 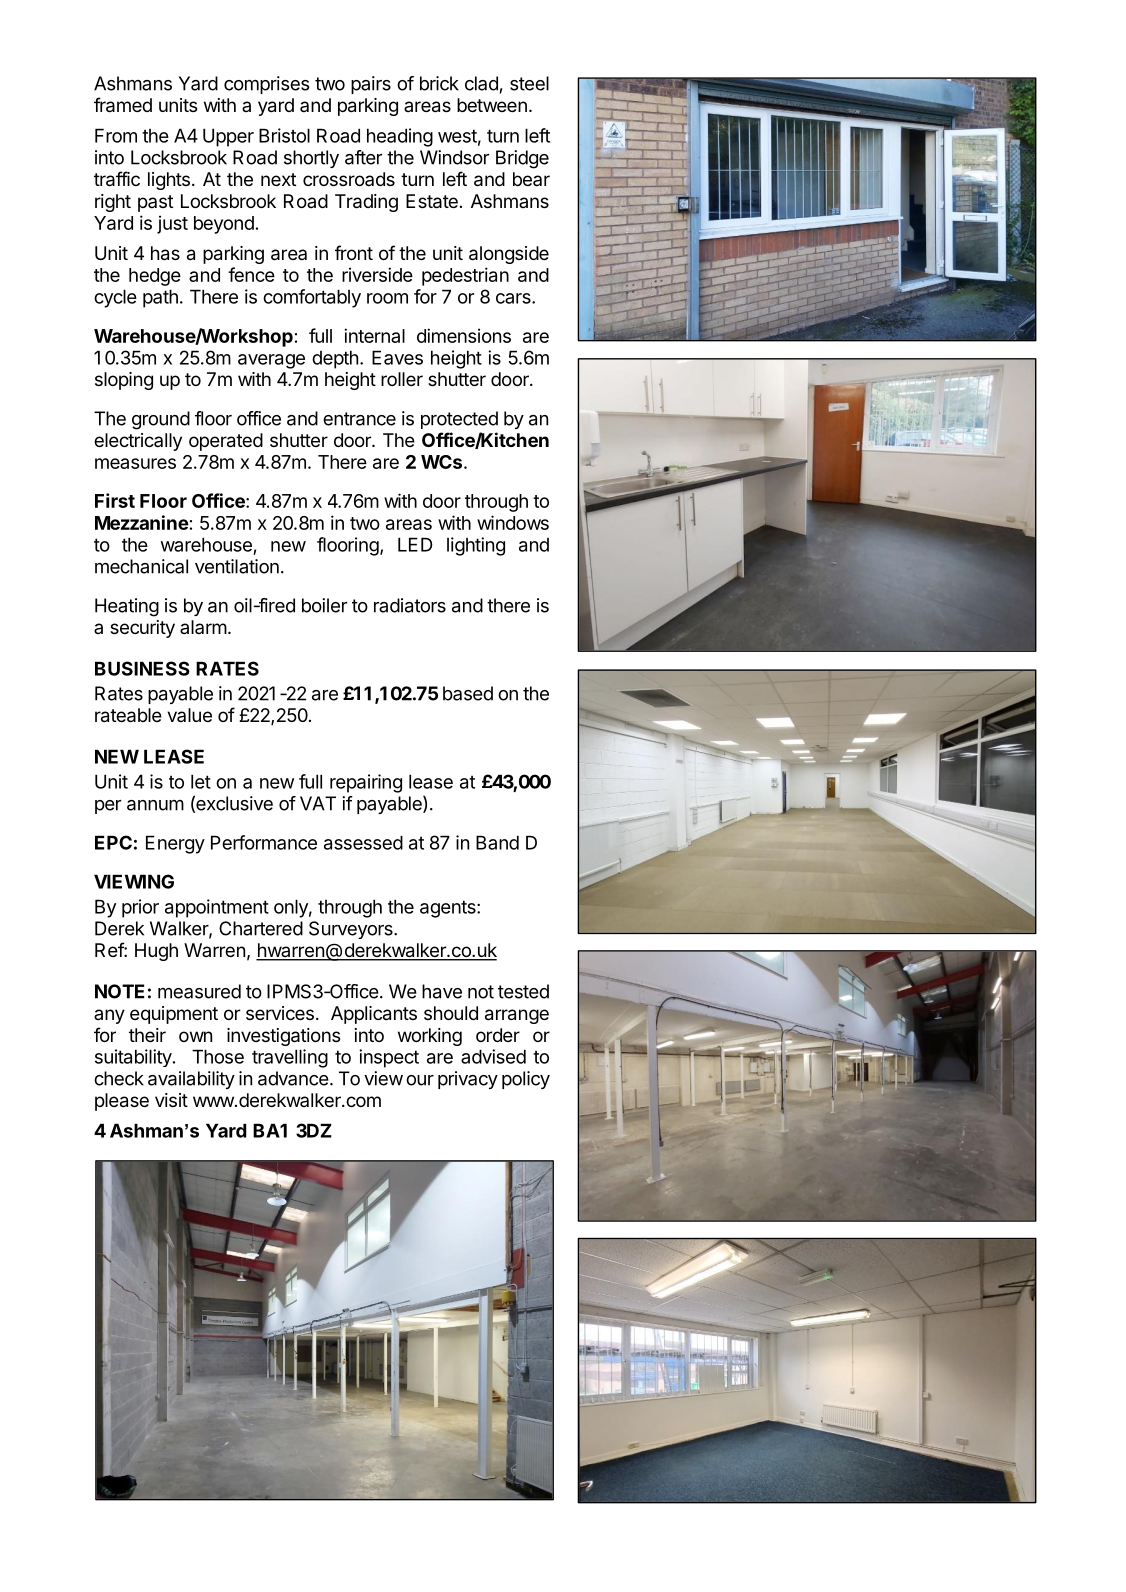 I want to click on visit, so click(x=171, y=1100).
